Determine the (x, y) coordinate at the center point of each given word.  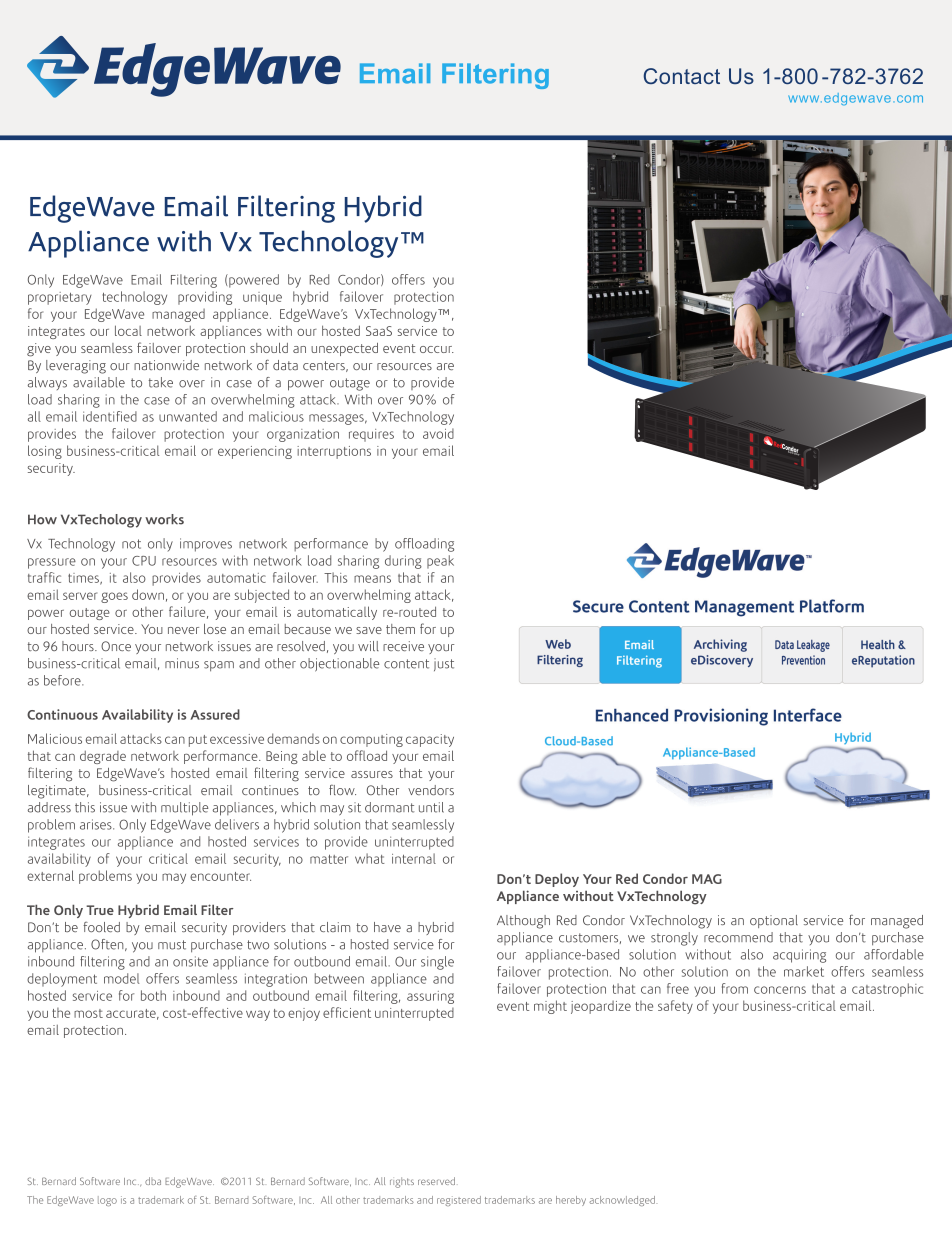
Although (523, 922)
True (100, 910)
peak (440, 562)
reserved (436, 1181)
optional (774, 921)
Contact (682, 76)
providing (205, 298)
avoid (438, 433)
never (183, 630)
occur (437, 349)
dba (153, 1181)
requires (371, 435)
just (444, 664)
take (161, 382)
